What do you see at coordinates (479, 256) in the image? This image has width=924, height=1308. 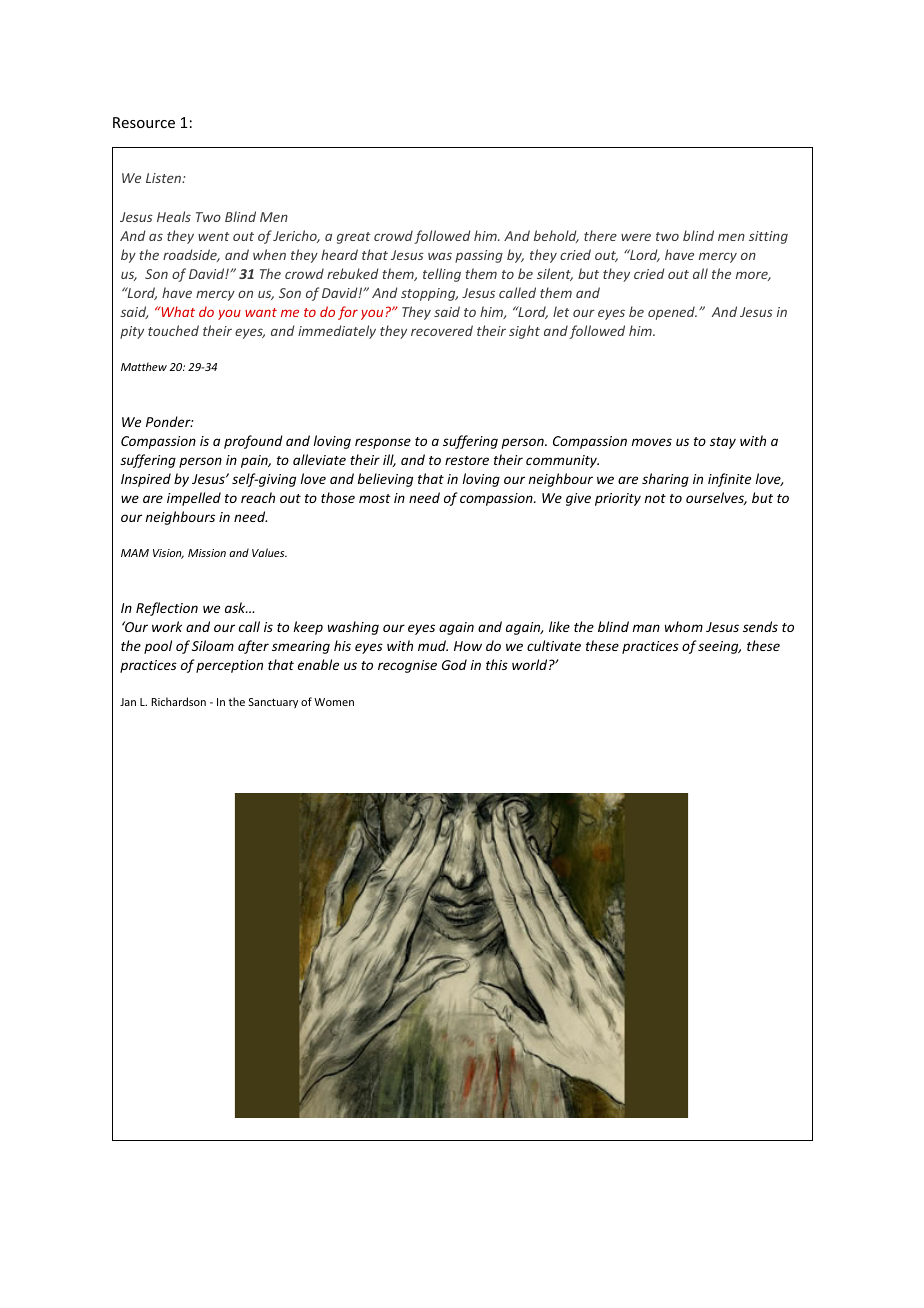 I see `passing` at bounding box center [479, 256].
